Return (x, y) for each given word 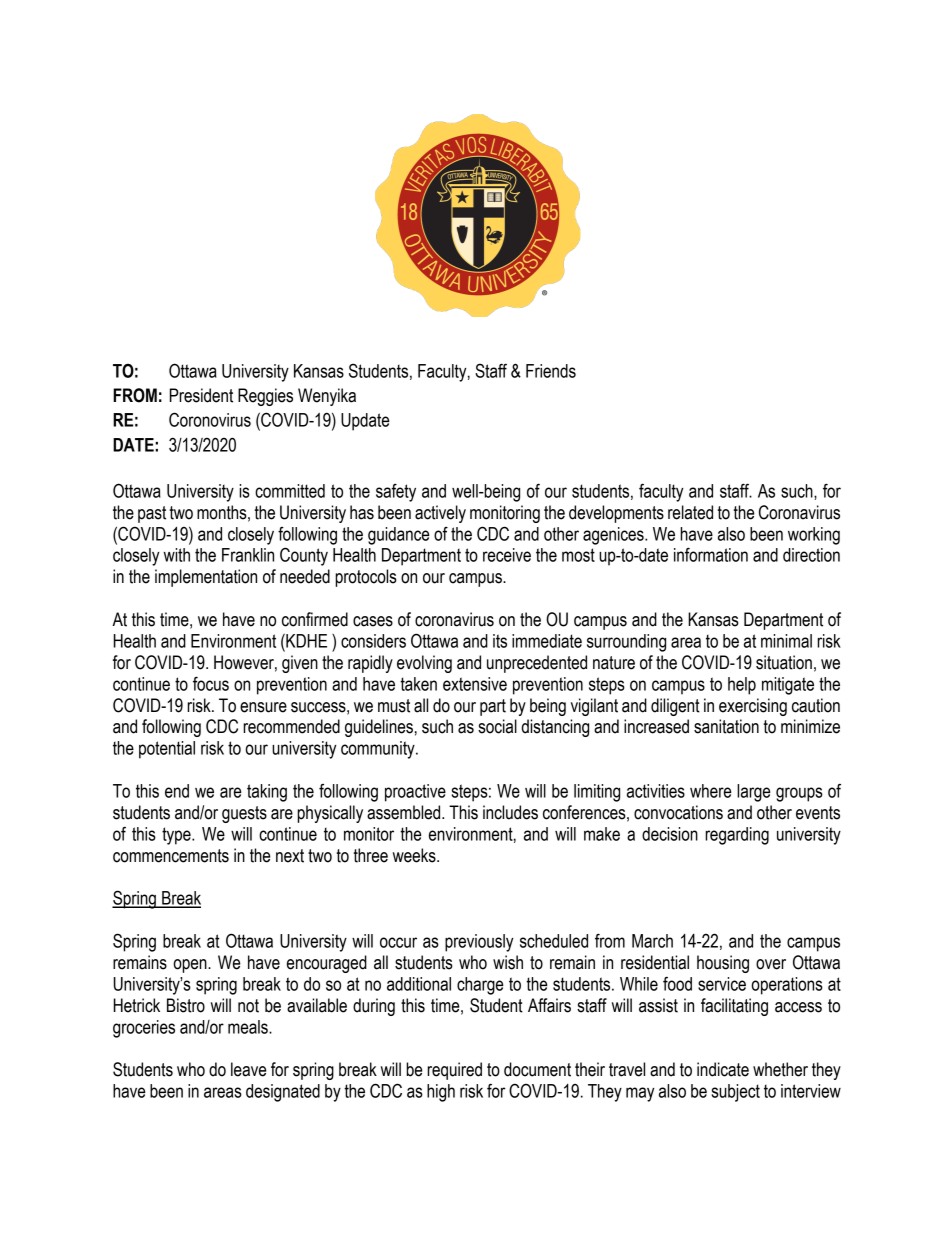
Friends (551, 371)
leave (248, 1069)
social (497, 726)
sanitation (726, 726)
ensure (263, 707)
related (690, 512)
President (201, 395)
